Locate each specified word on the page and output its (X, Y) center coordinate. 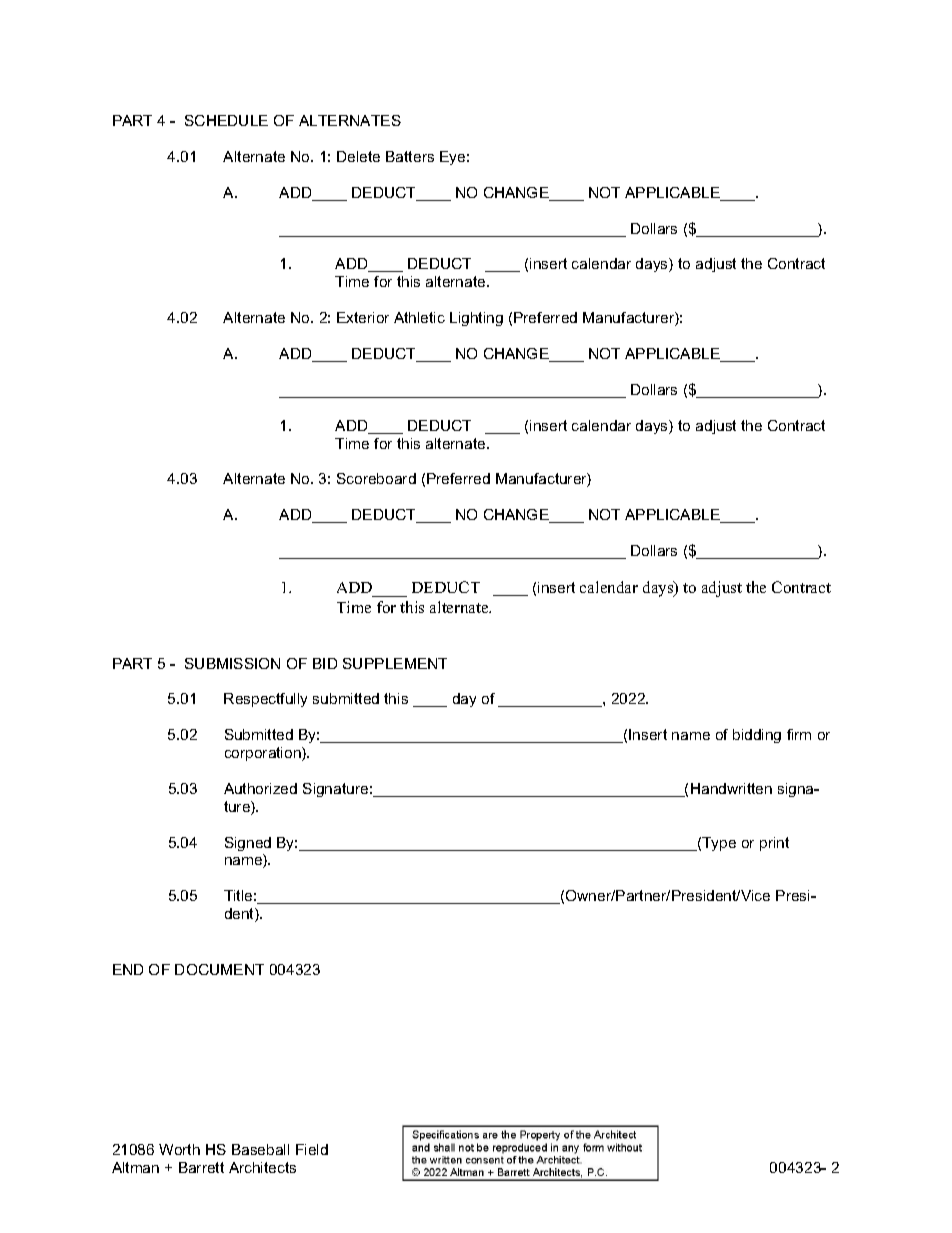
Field (312, 1149)
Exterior (363, 317)
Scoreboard (376, 478)
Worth (179, 1149)
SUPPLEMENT (395, 663)
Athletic (419, 317)
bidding (757, 736)
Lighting (476, 319)
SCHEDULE (226, 120)
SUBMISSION (232, 663)
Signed (248, 844)
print (774, 844)
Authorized (260, 788)
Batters (410, 156)
